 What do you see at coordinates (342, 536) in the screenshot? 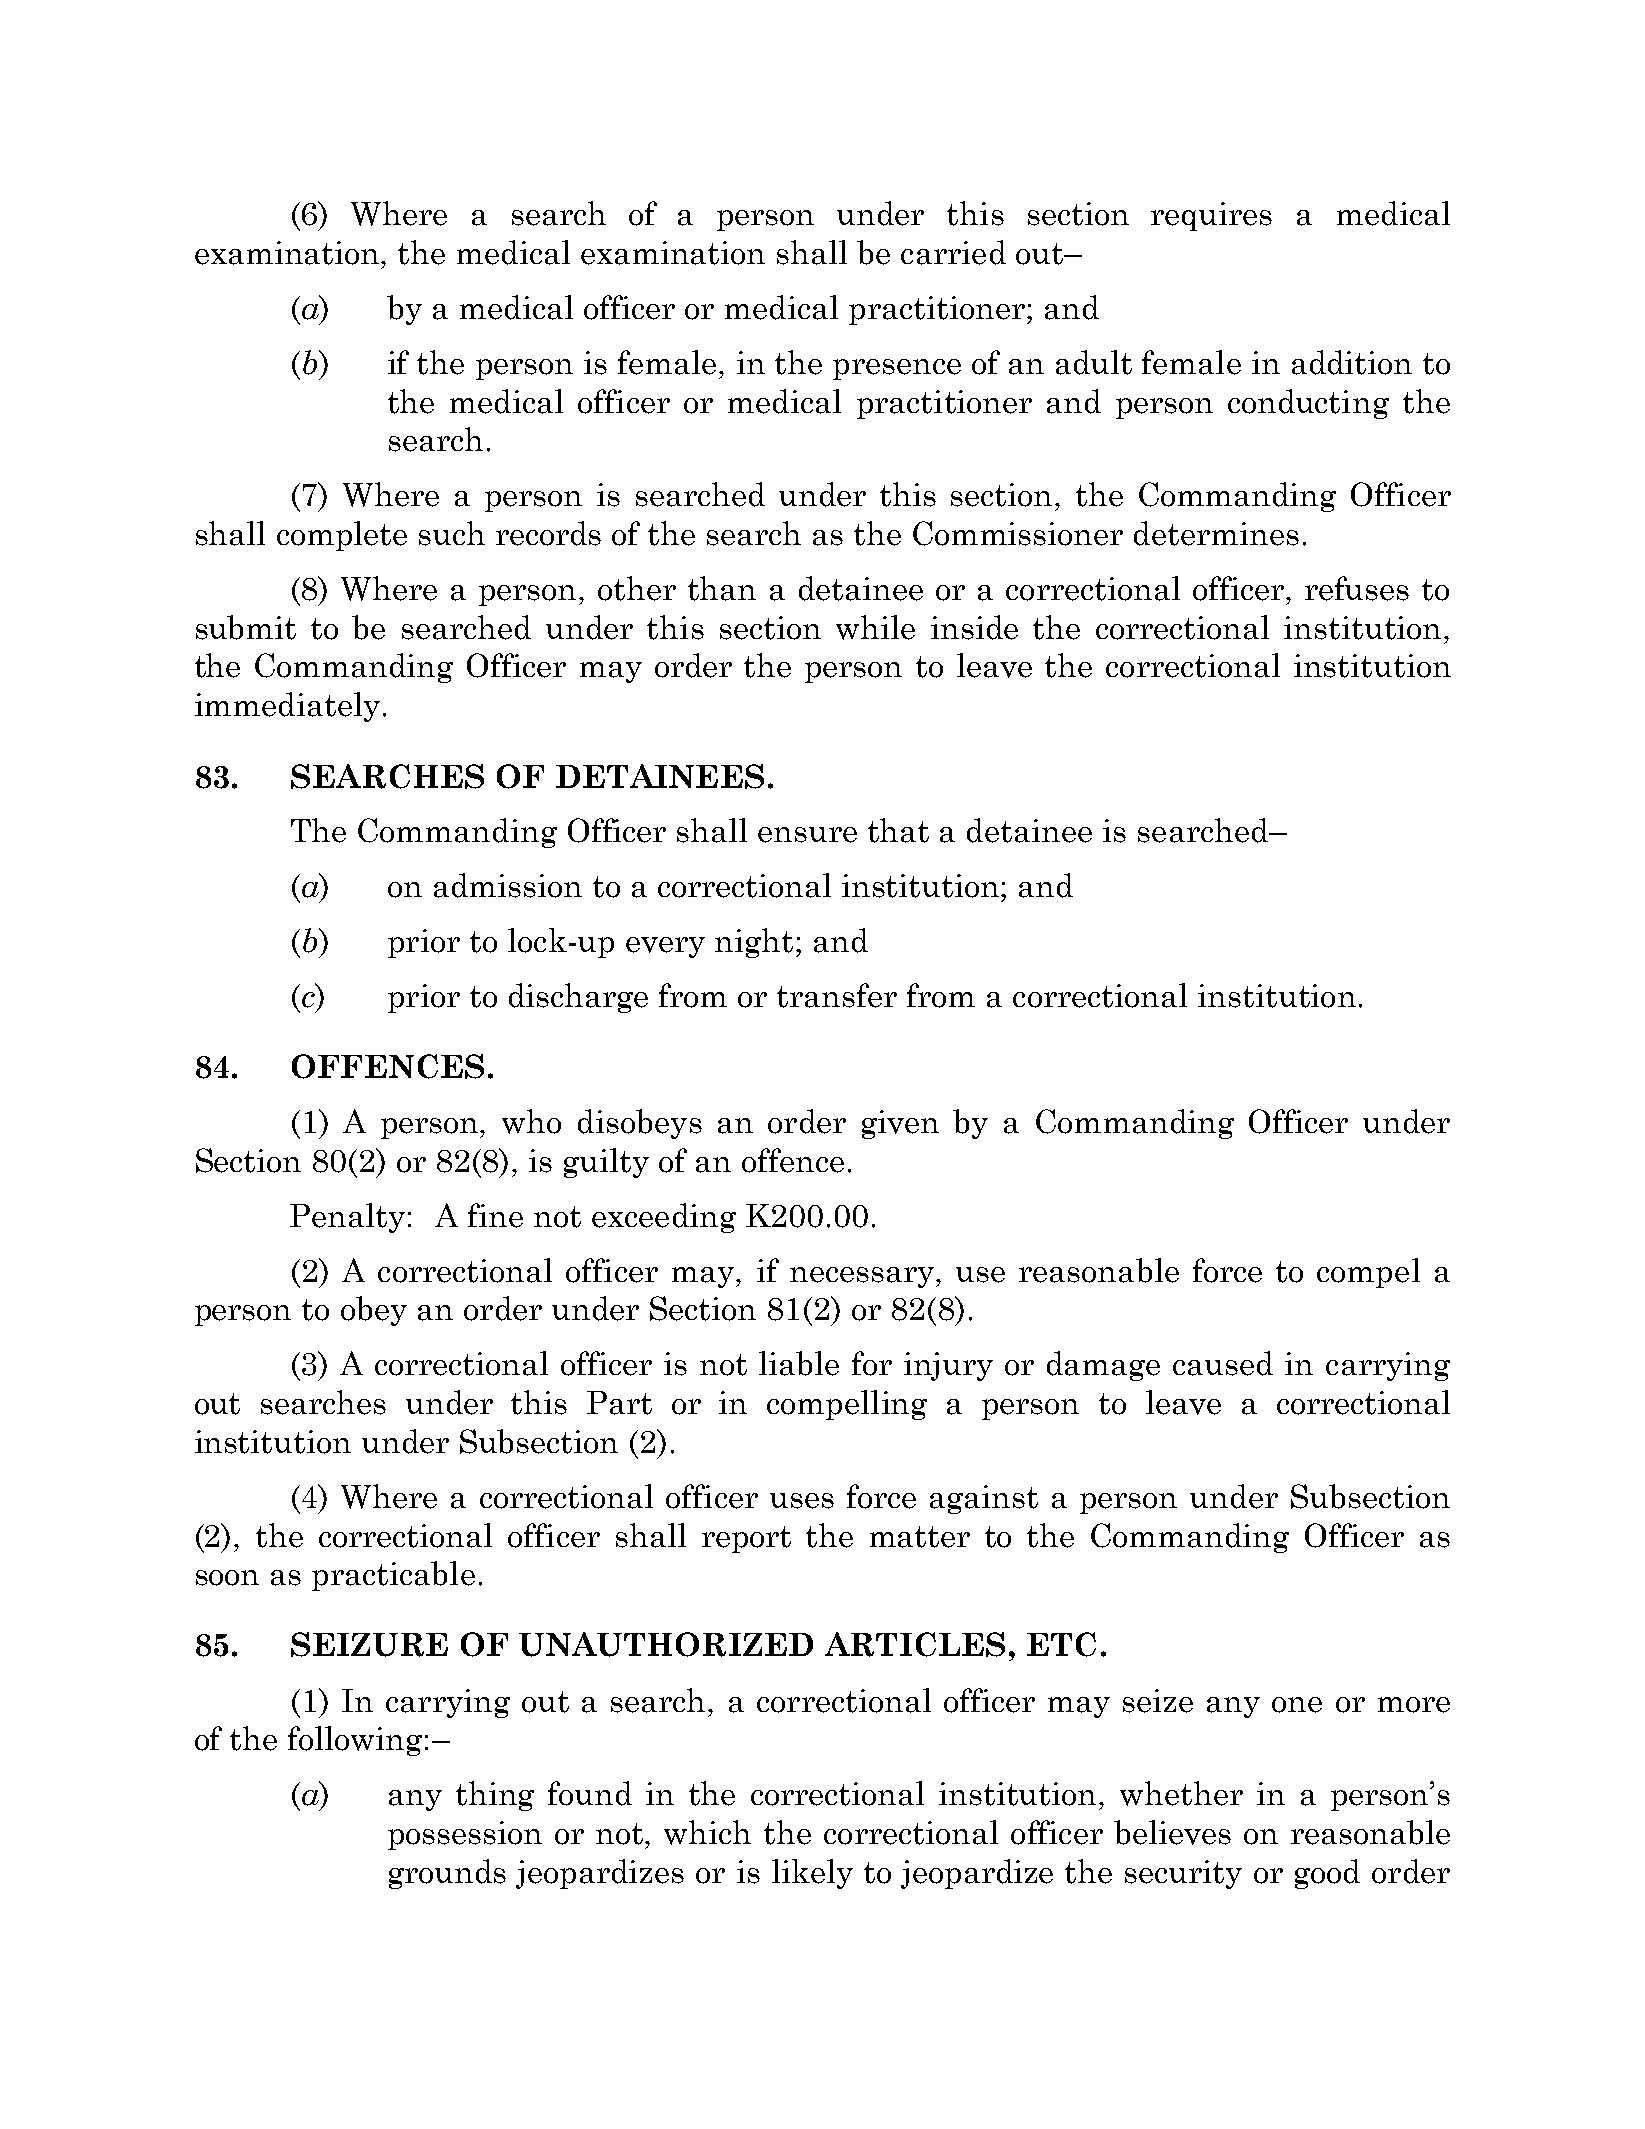
I see `complete` at bounding box center [342, 536].
